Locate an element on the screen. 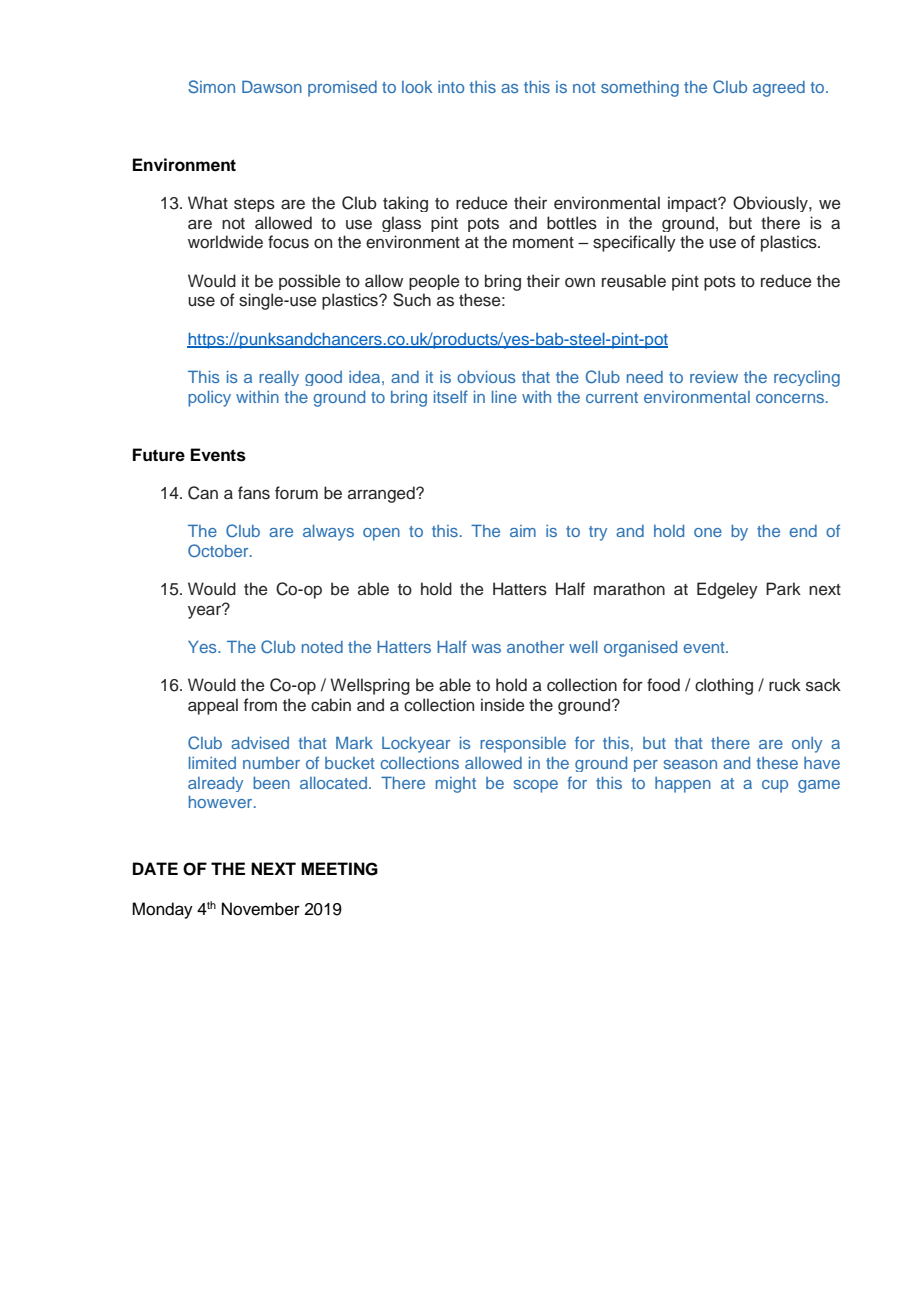 The height and width of the screenshot is (1308, 924). Simon is located at coordinates (211, 86).
